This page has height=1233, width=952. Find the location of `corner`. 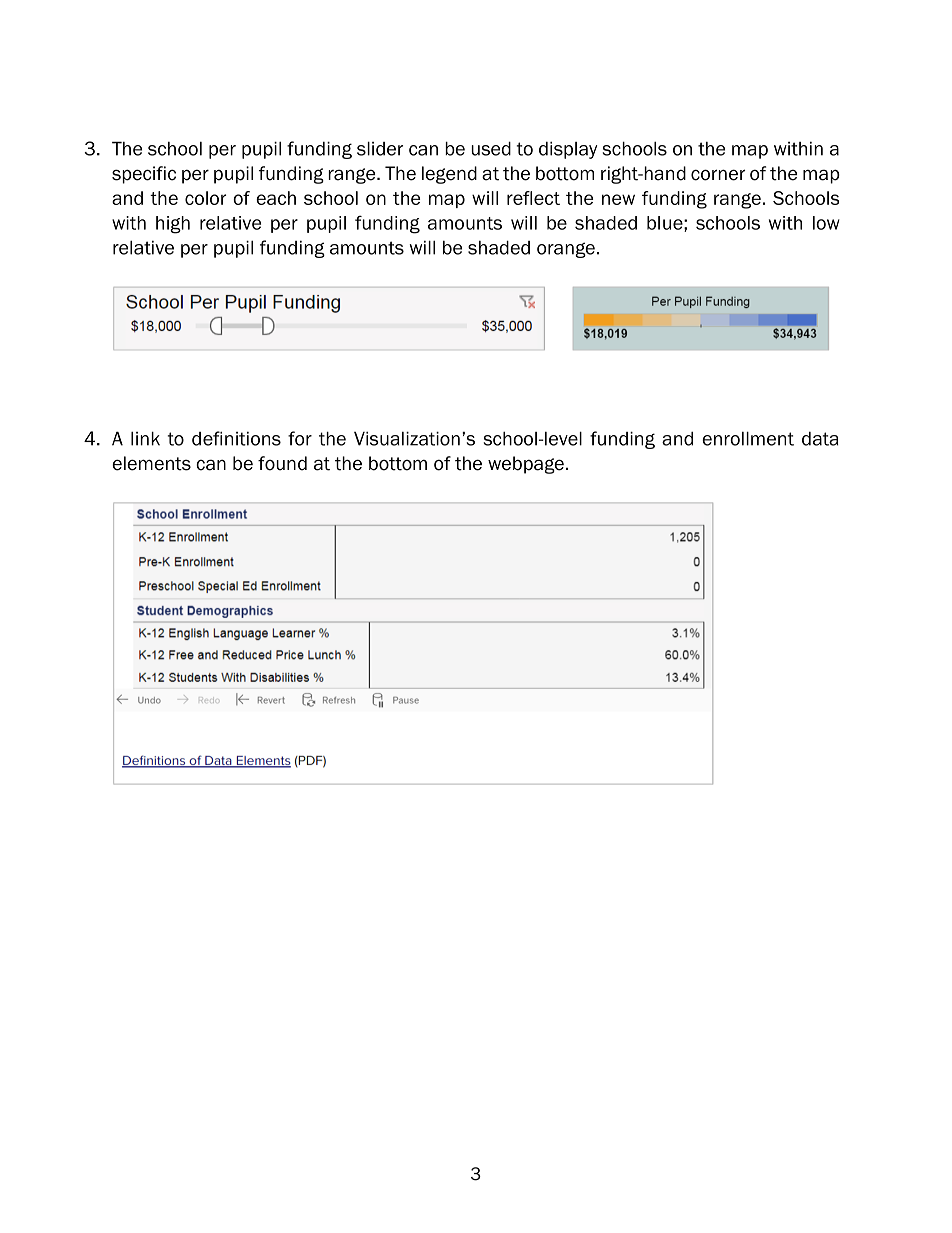

corner is located at coordinates (718, 175).
